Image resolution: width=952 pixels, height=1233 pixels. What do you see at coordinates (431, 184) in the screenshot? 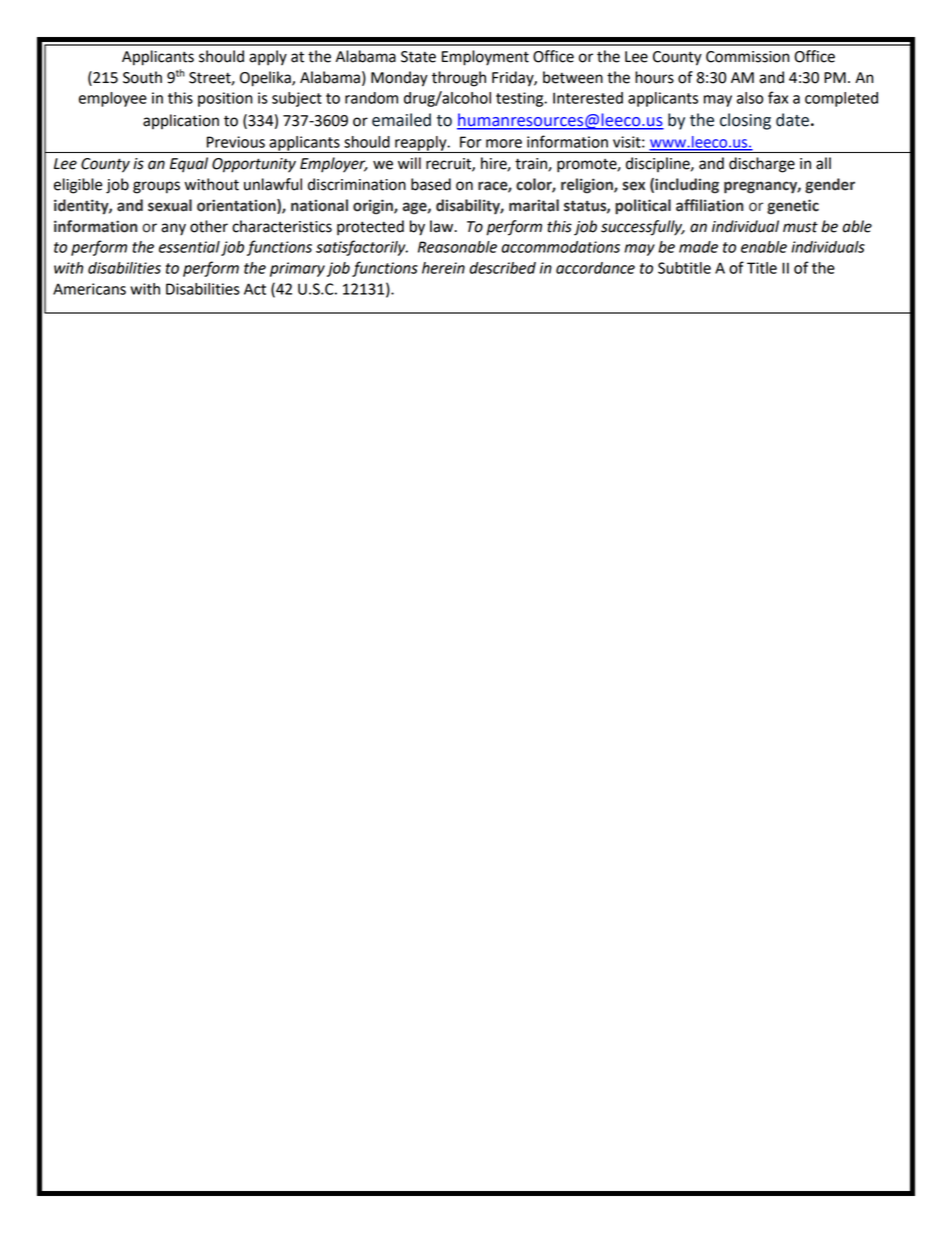
I see `based` at bounding box center [431, 184].
